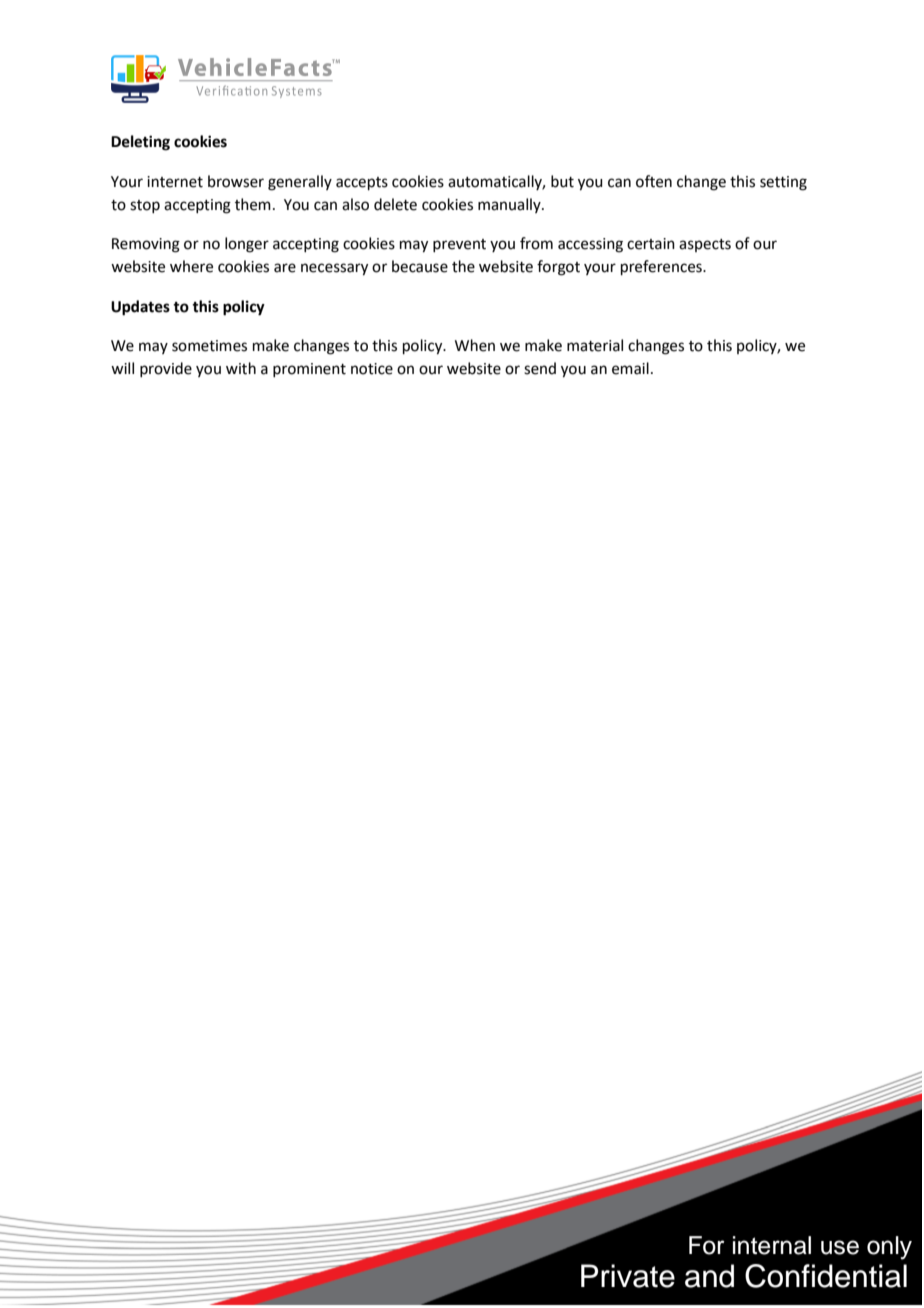  What do you see at coordinates (709, 1276) in the screenshot?
I see `and` at bounding box center [709, 1276].
